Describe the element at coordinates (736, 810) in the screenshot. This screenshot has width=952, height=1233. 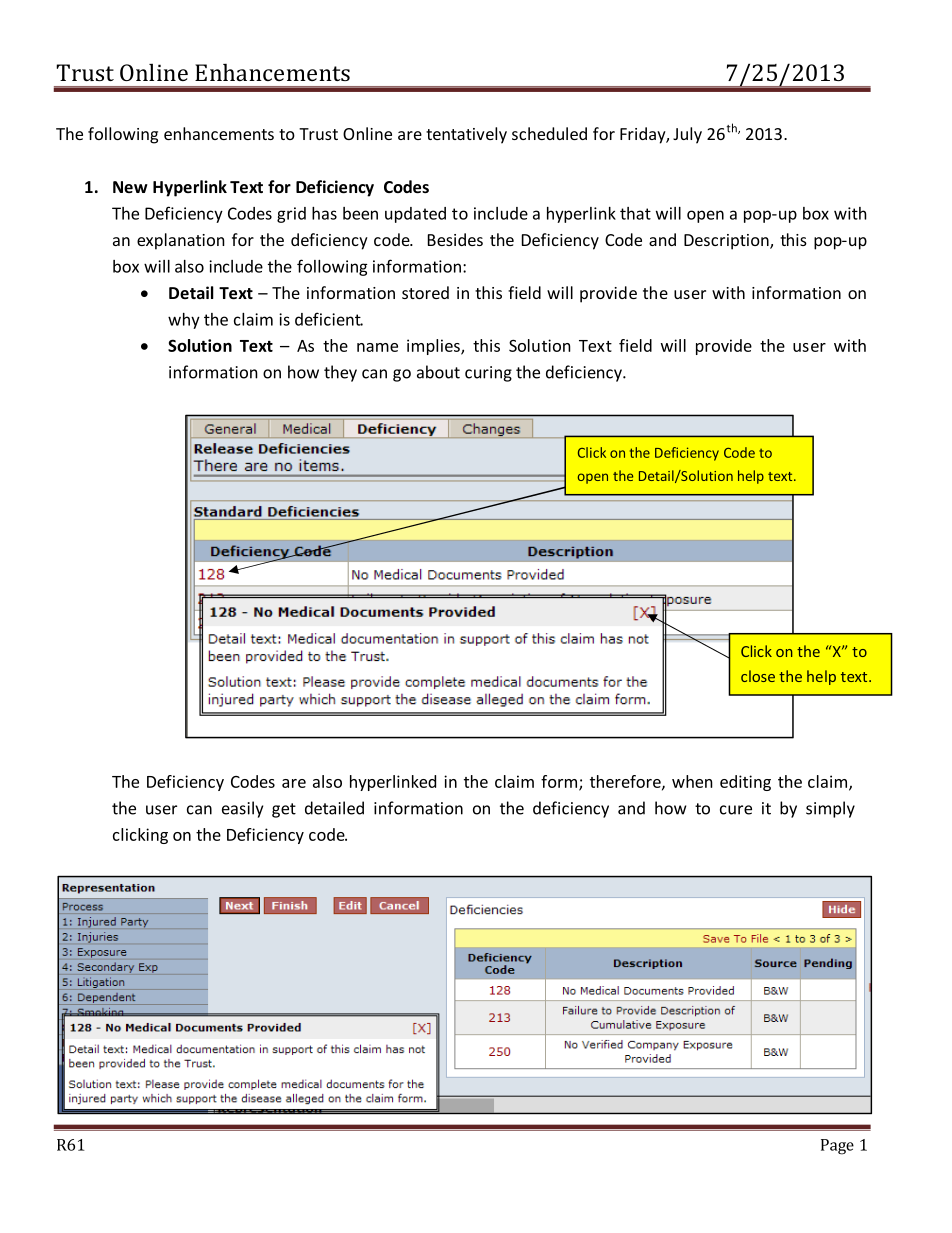
I see `cure` at that location.
